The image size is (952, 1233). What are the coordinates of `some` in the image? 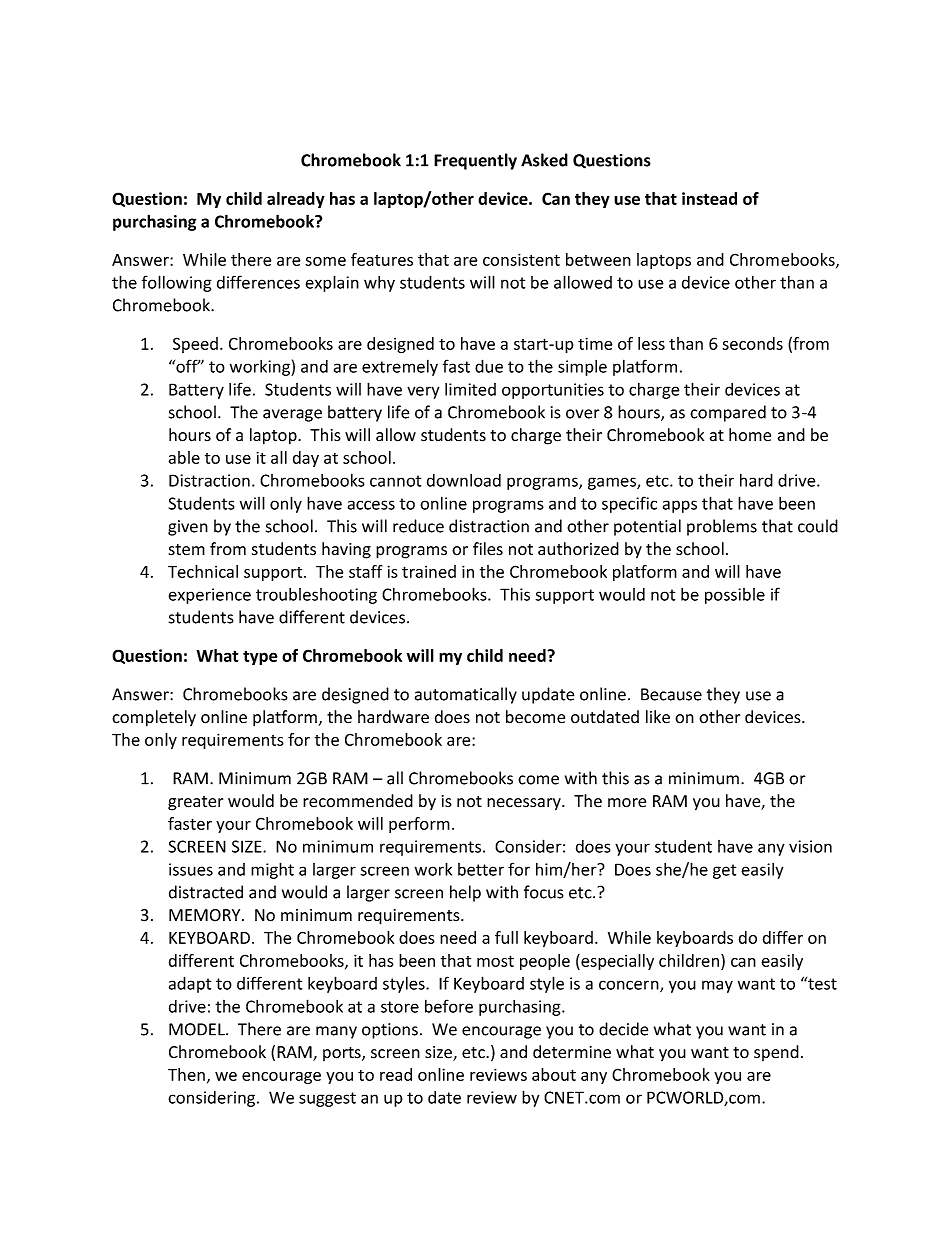 It's located at (325, 261).
